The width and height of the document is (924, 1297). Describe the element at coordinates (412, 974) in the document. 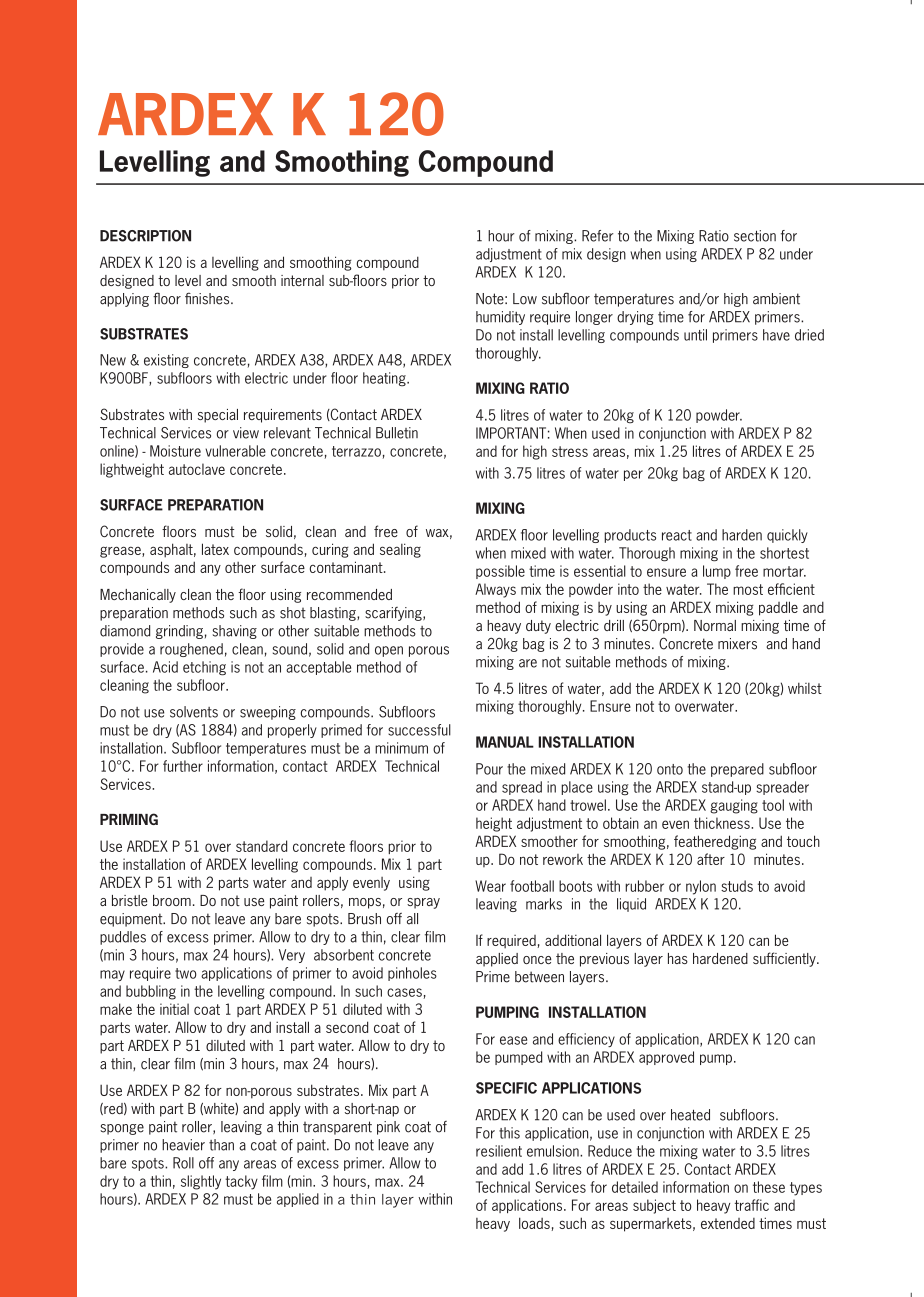

I see `pinholes` at that location.
